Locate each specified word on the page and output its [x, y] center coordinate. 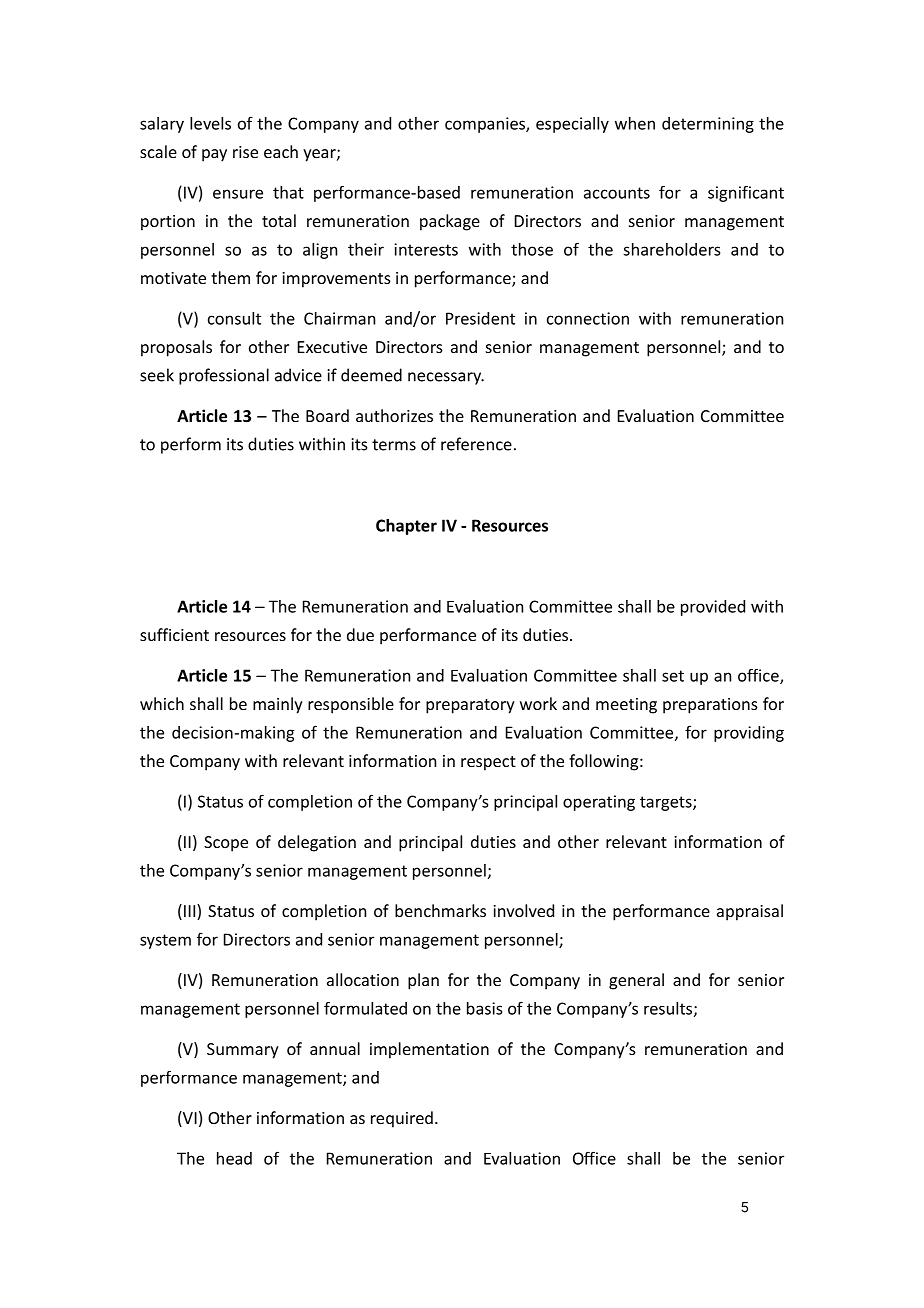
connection [588, 318]
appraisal [750, 912]
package [450, 222]
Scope [226, 844]
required [402, 1119]
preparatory [470, 706]
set [673, 676]
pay [214, 155]
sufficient [174, 634]
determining [708, 125]
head [234, 1158]
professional [224, 376]
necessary [446, 378]
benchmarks [440, 910]
